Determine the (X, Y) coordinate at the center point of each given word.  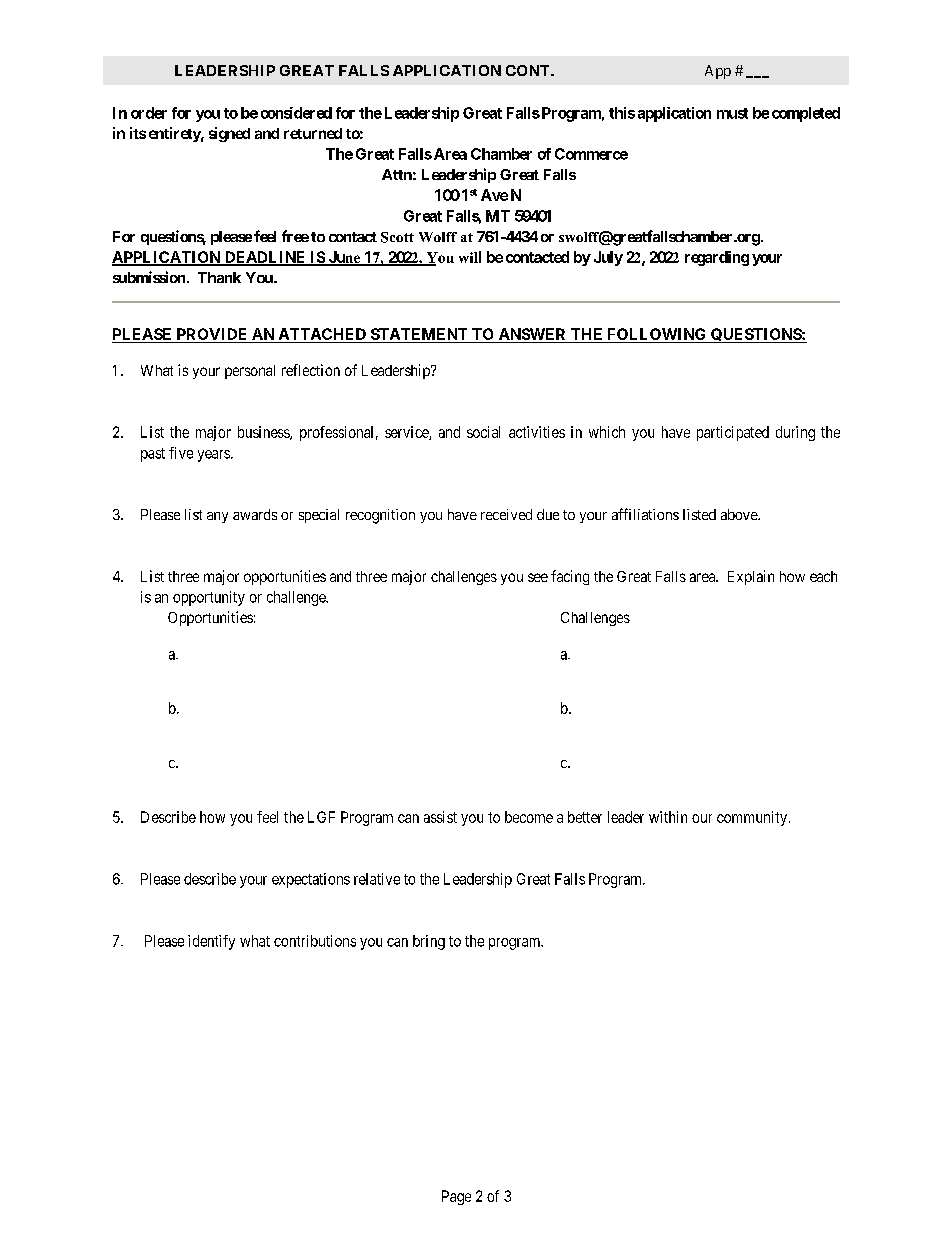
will (470, 257)
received (506, 514)
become (529, 817)
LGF (321, 817)
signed (229, 134)
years (214, 456)
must (732, 113)
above (740, 514)
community (752, 818)
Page (456, 1197)
